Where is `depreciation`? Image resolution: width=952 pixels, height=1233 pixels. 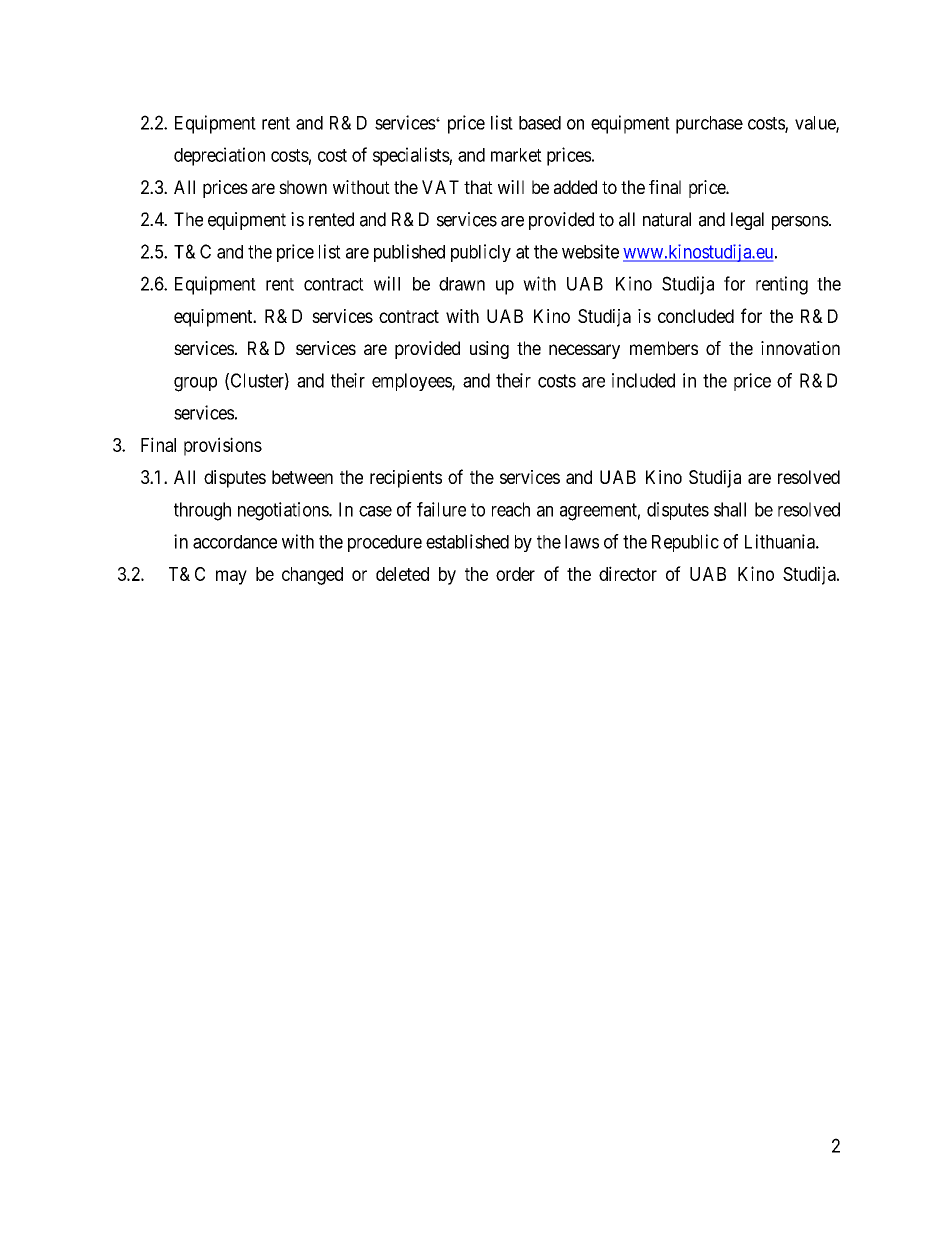
depreciation is located at coordinates (219, 156).
